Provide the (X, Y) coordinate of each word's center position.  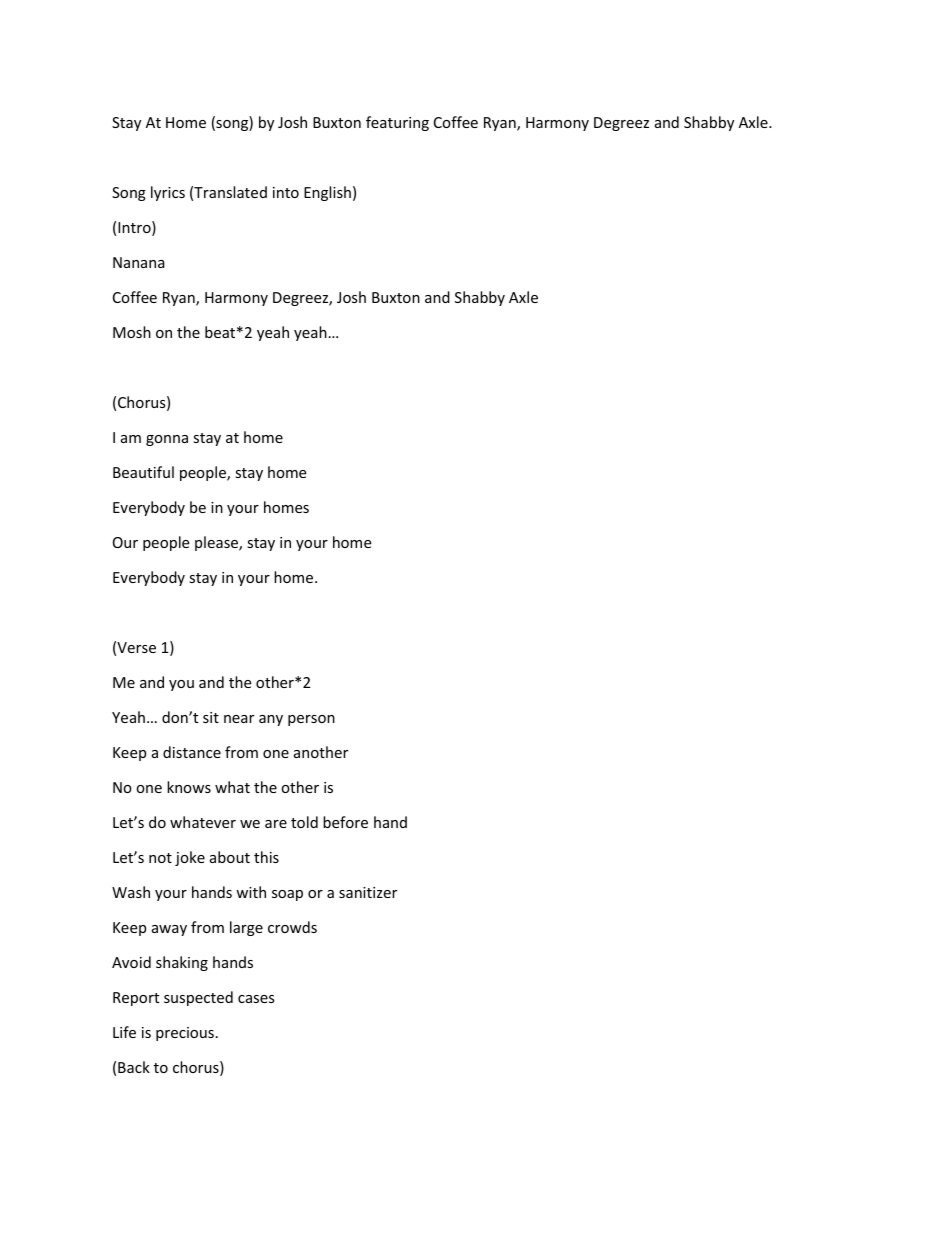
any (271, 720)
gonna (167, 440)
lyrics (168, 193)
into (286, 192)
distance (192, 752)
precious (185, 1034)
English (327, 193)
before (345, 822)
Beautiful (143, 472)
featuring (397, 123)
